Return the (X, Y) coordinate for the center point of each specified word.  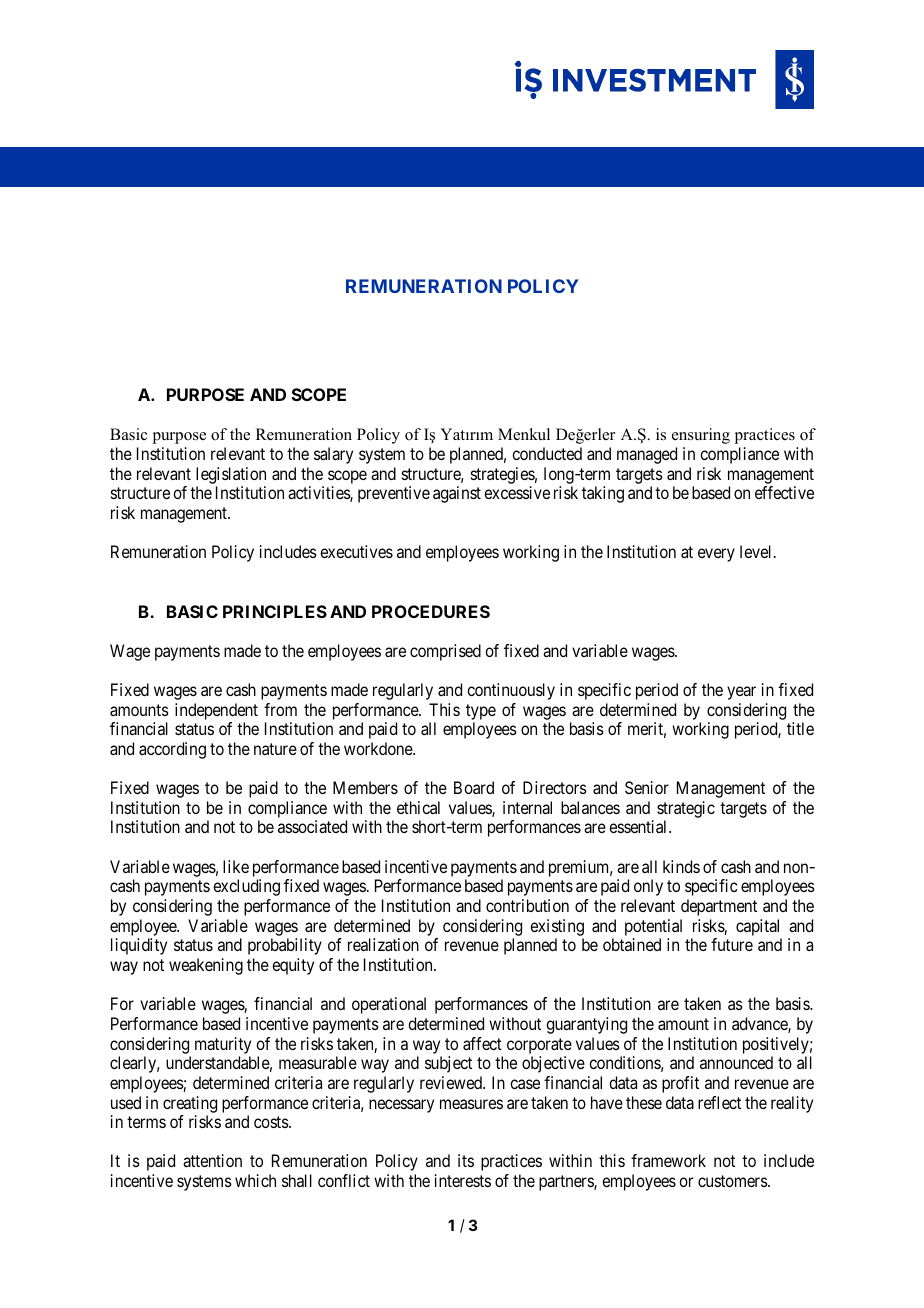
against (457, 494)
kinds (681, 866)
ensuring (701, 436)
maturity (223, 1045)
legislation (231, 475)
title (800, 728)
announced (736, 1062)
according (172, 750)
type (481, 712)
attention (212, 1160)
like (236, 866)
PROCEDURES (431, 611)
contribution (527, 905)
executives (356, 551)
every (716, 555)
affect (482, 1043)
